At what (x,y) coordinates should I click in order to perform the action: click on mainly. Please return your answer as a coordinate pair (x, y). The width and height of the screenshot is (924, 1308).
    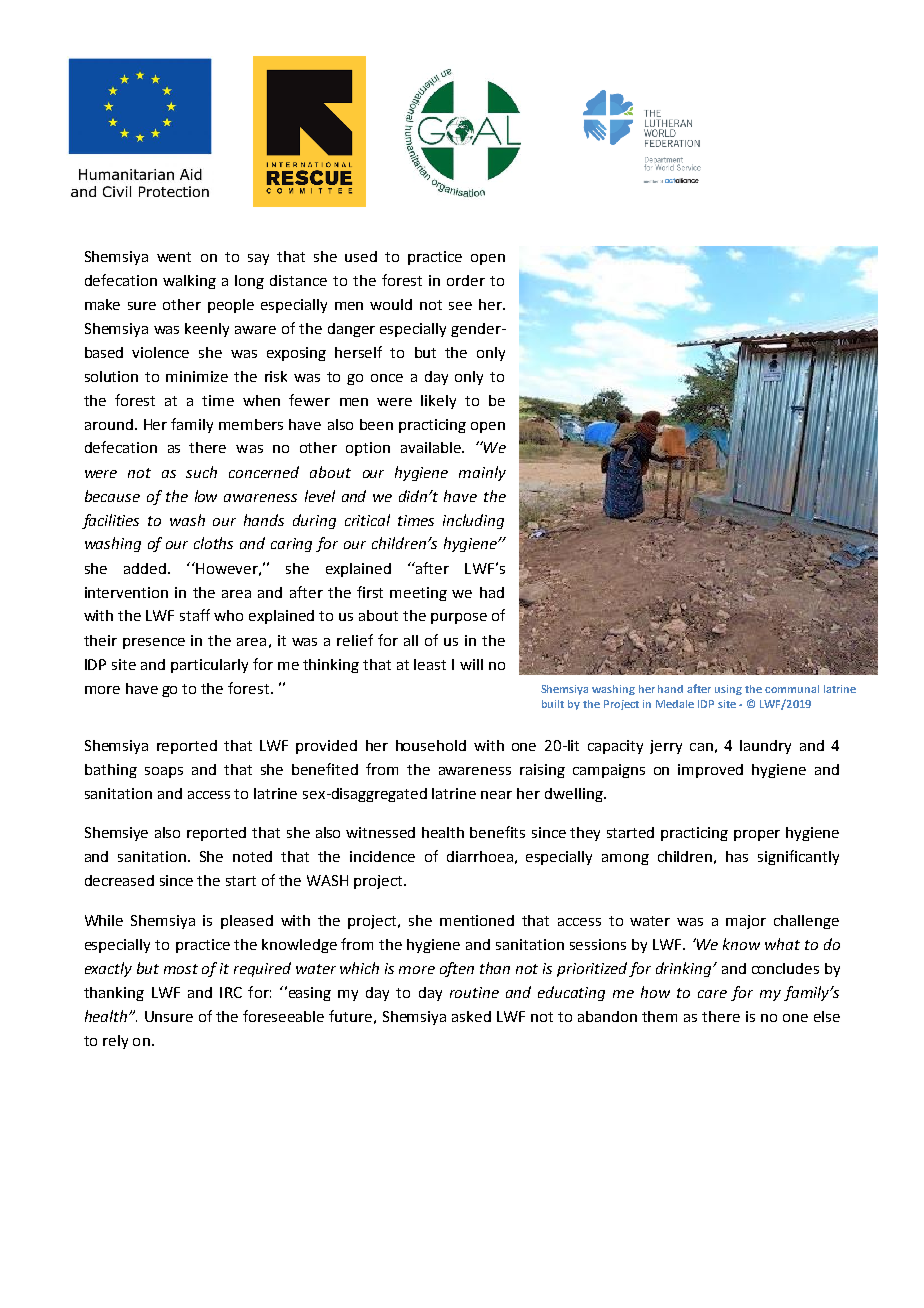
    Looking at the image, I should click on (482, 473).
